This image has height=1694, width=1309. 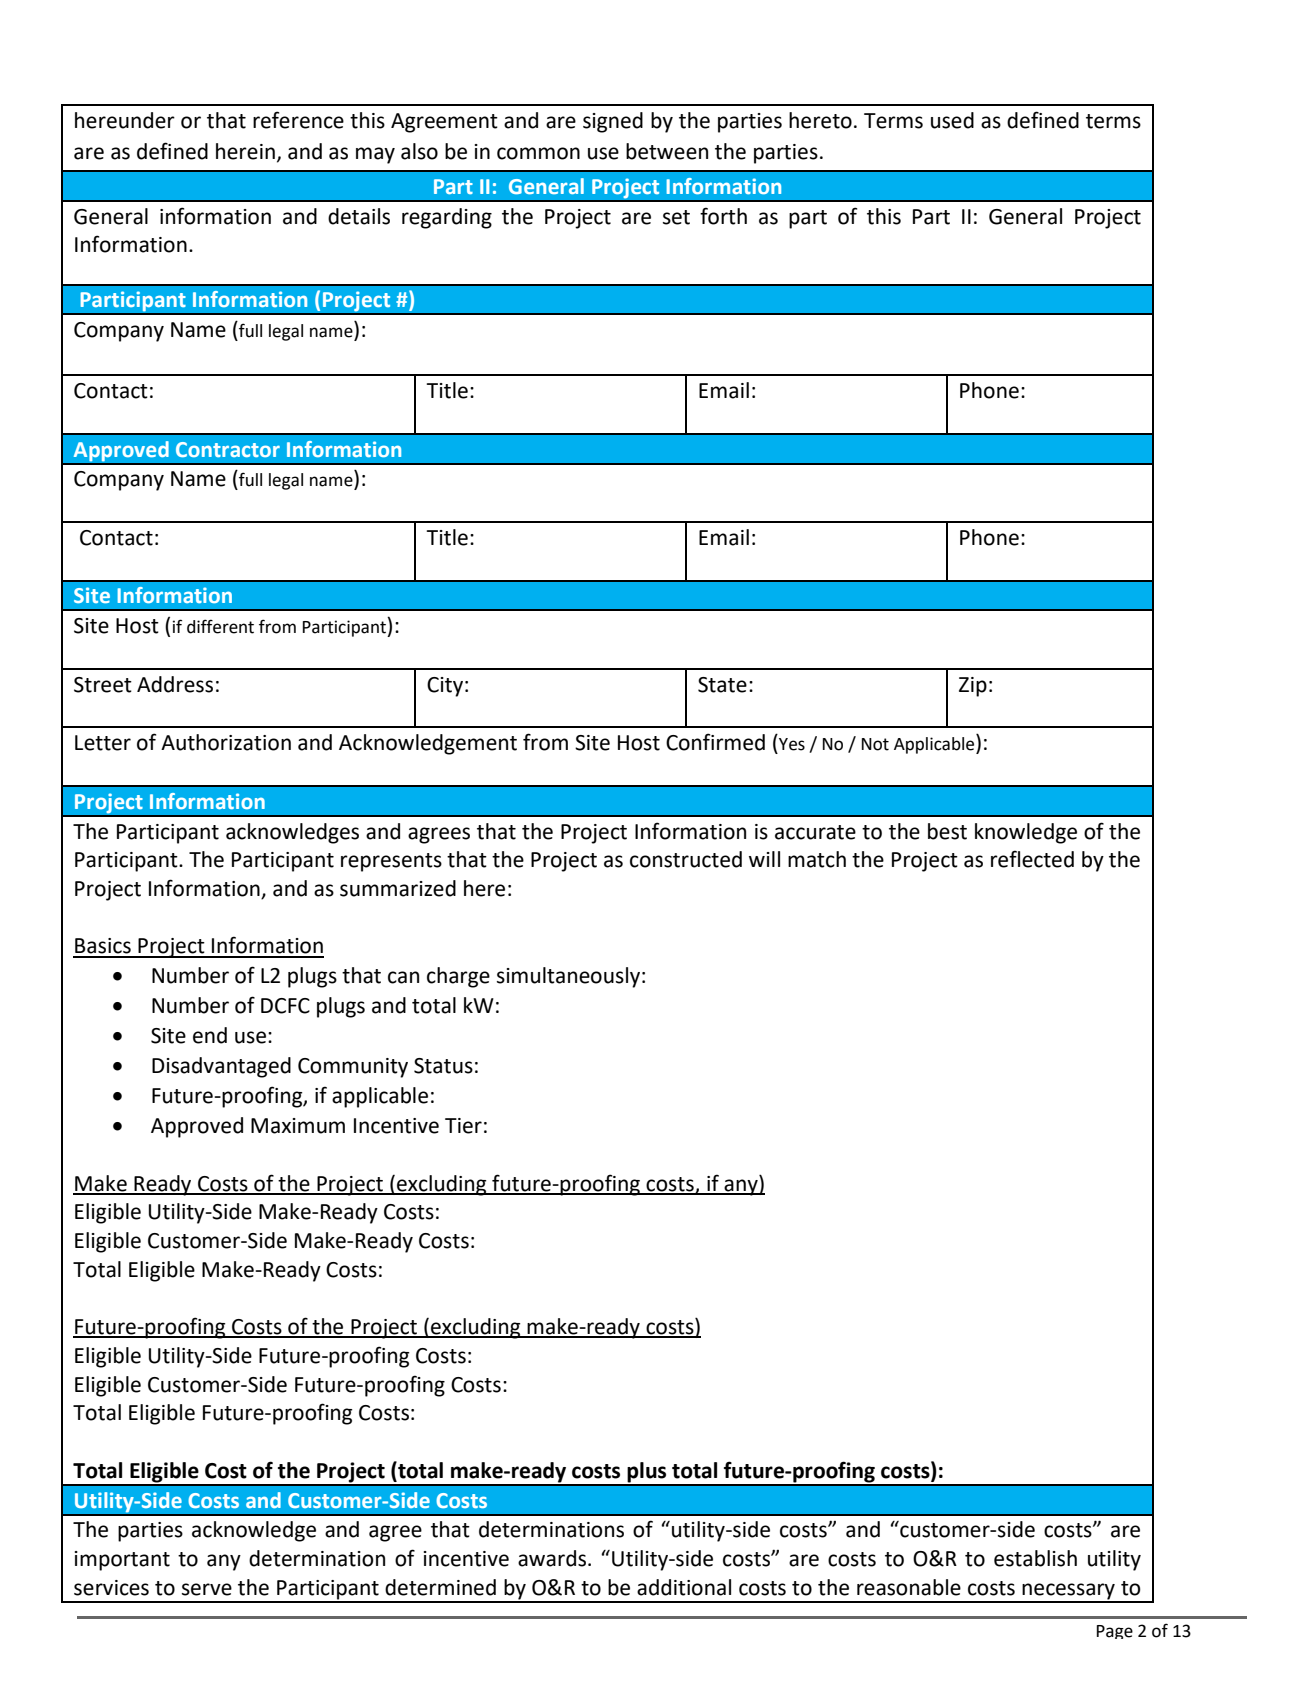 What do you see at coordinates (298, 120) in the image?
I see `reference` at bounding box center [298, 120].
